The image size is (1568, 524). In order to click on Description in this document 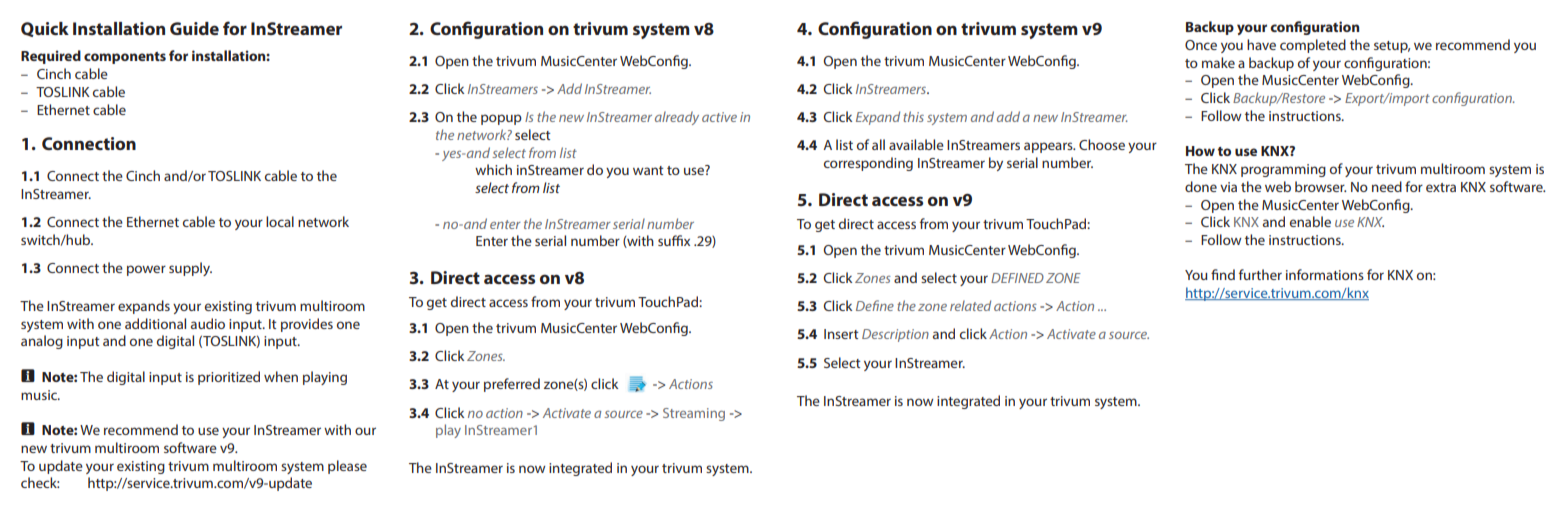, I will do `click(895, 335)`.
